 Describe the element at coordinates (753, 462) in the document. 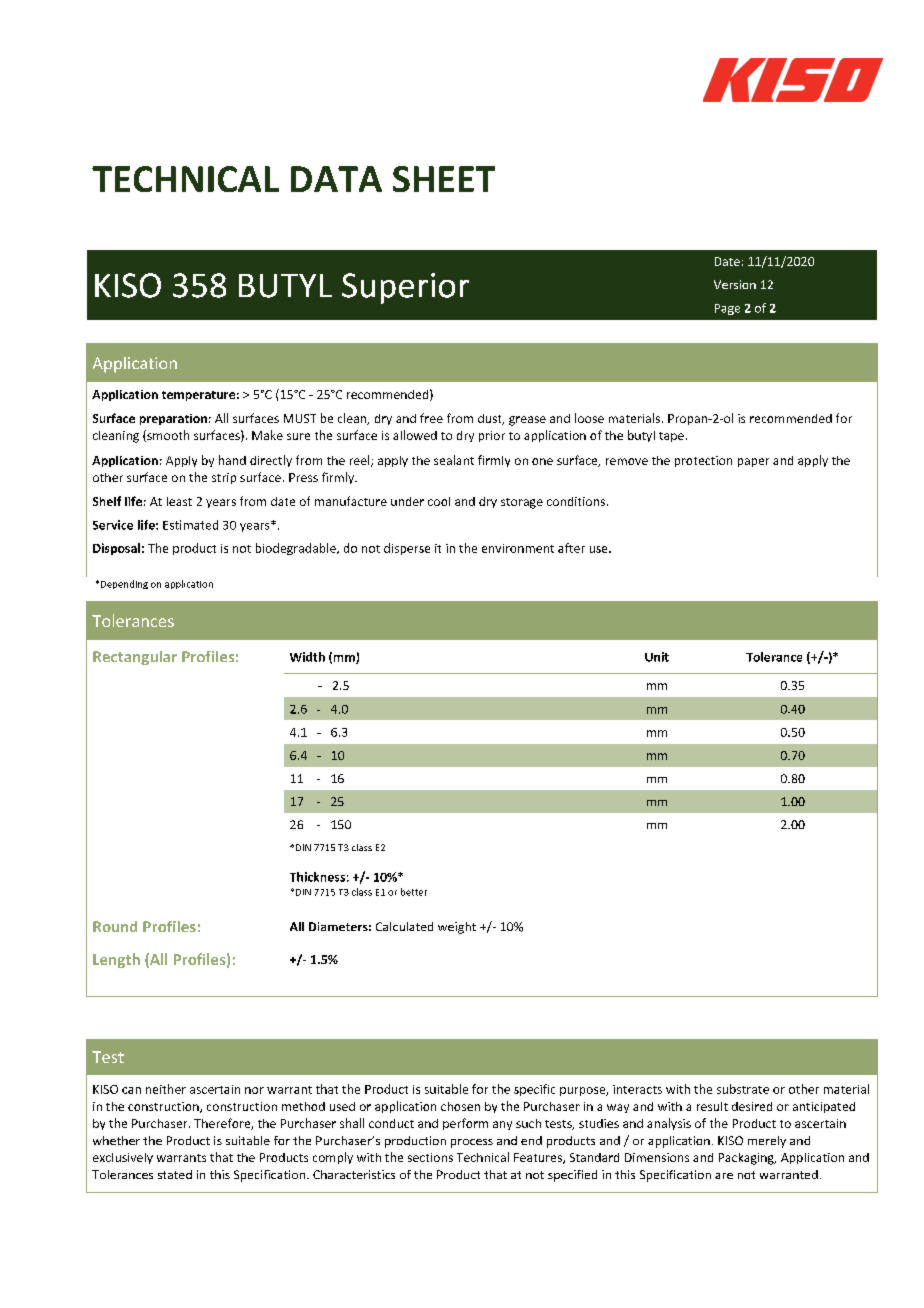

I see `paper` at that location.
